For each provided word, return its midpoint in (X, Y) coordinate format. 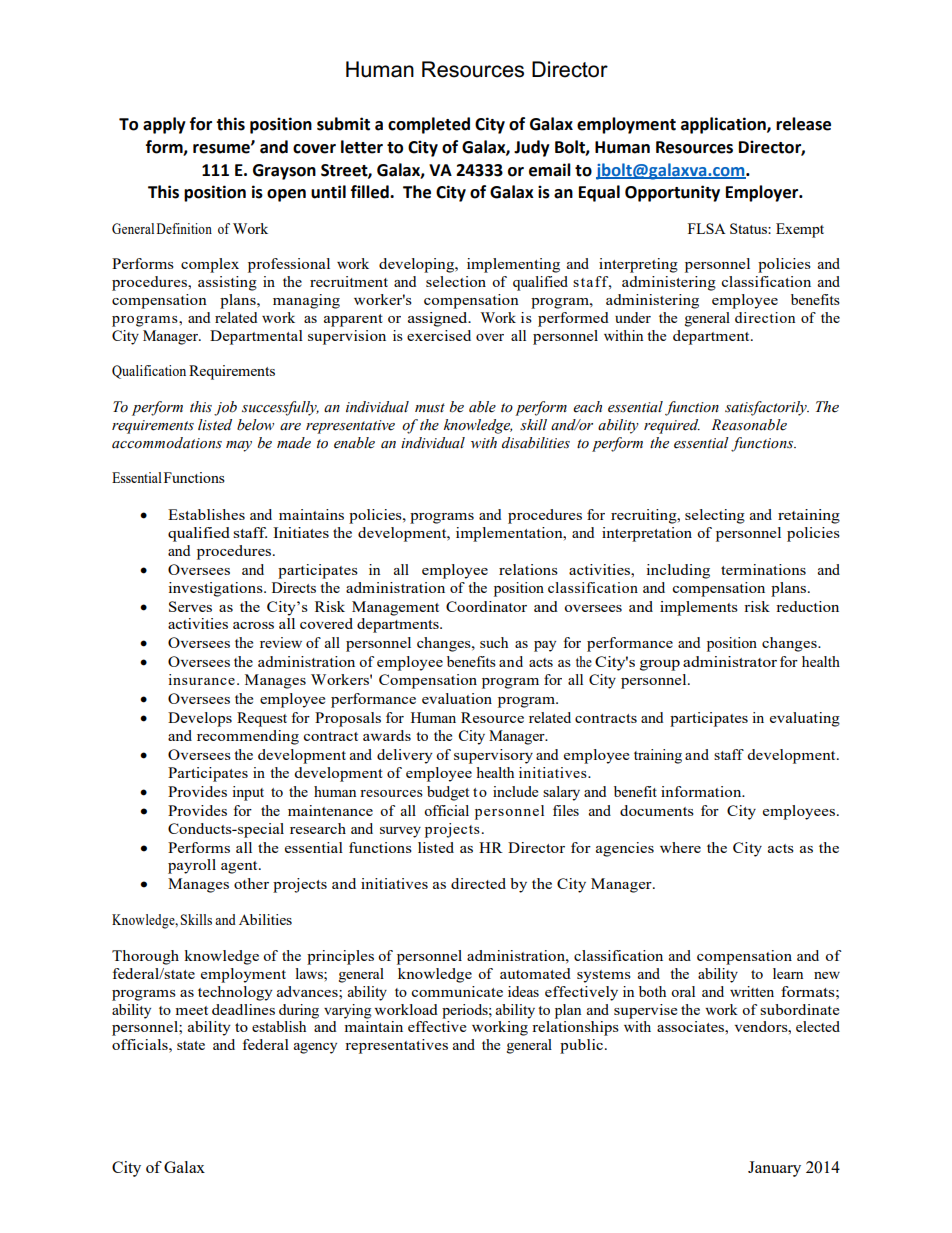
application (724, 125)
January (774, 1169)
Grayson (284, 172)
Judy (532, 148)
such (494, 642)
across (253, 625)
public (581, 1046)
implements (699, 608)
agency (315, 1048)
